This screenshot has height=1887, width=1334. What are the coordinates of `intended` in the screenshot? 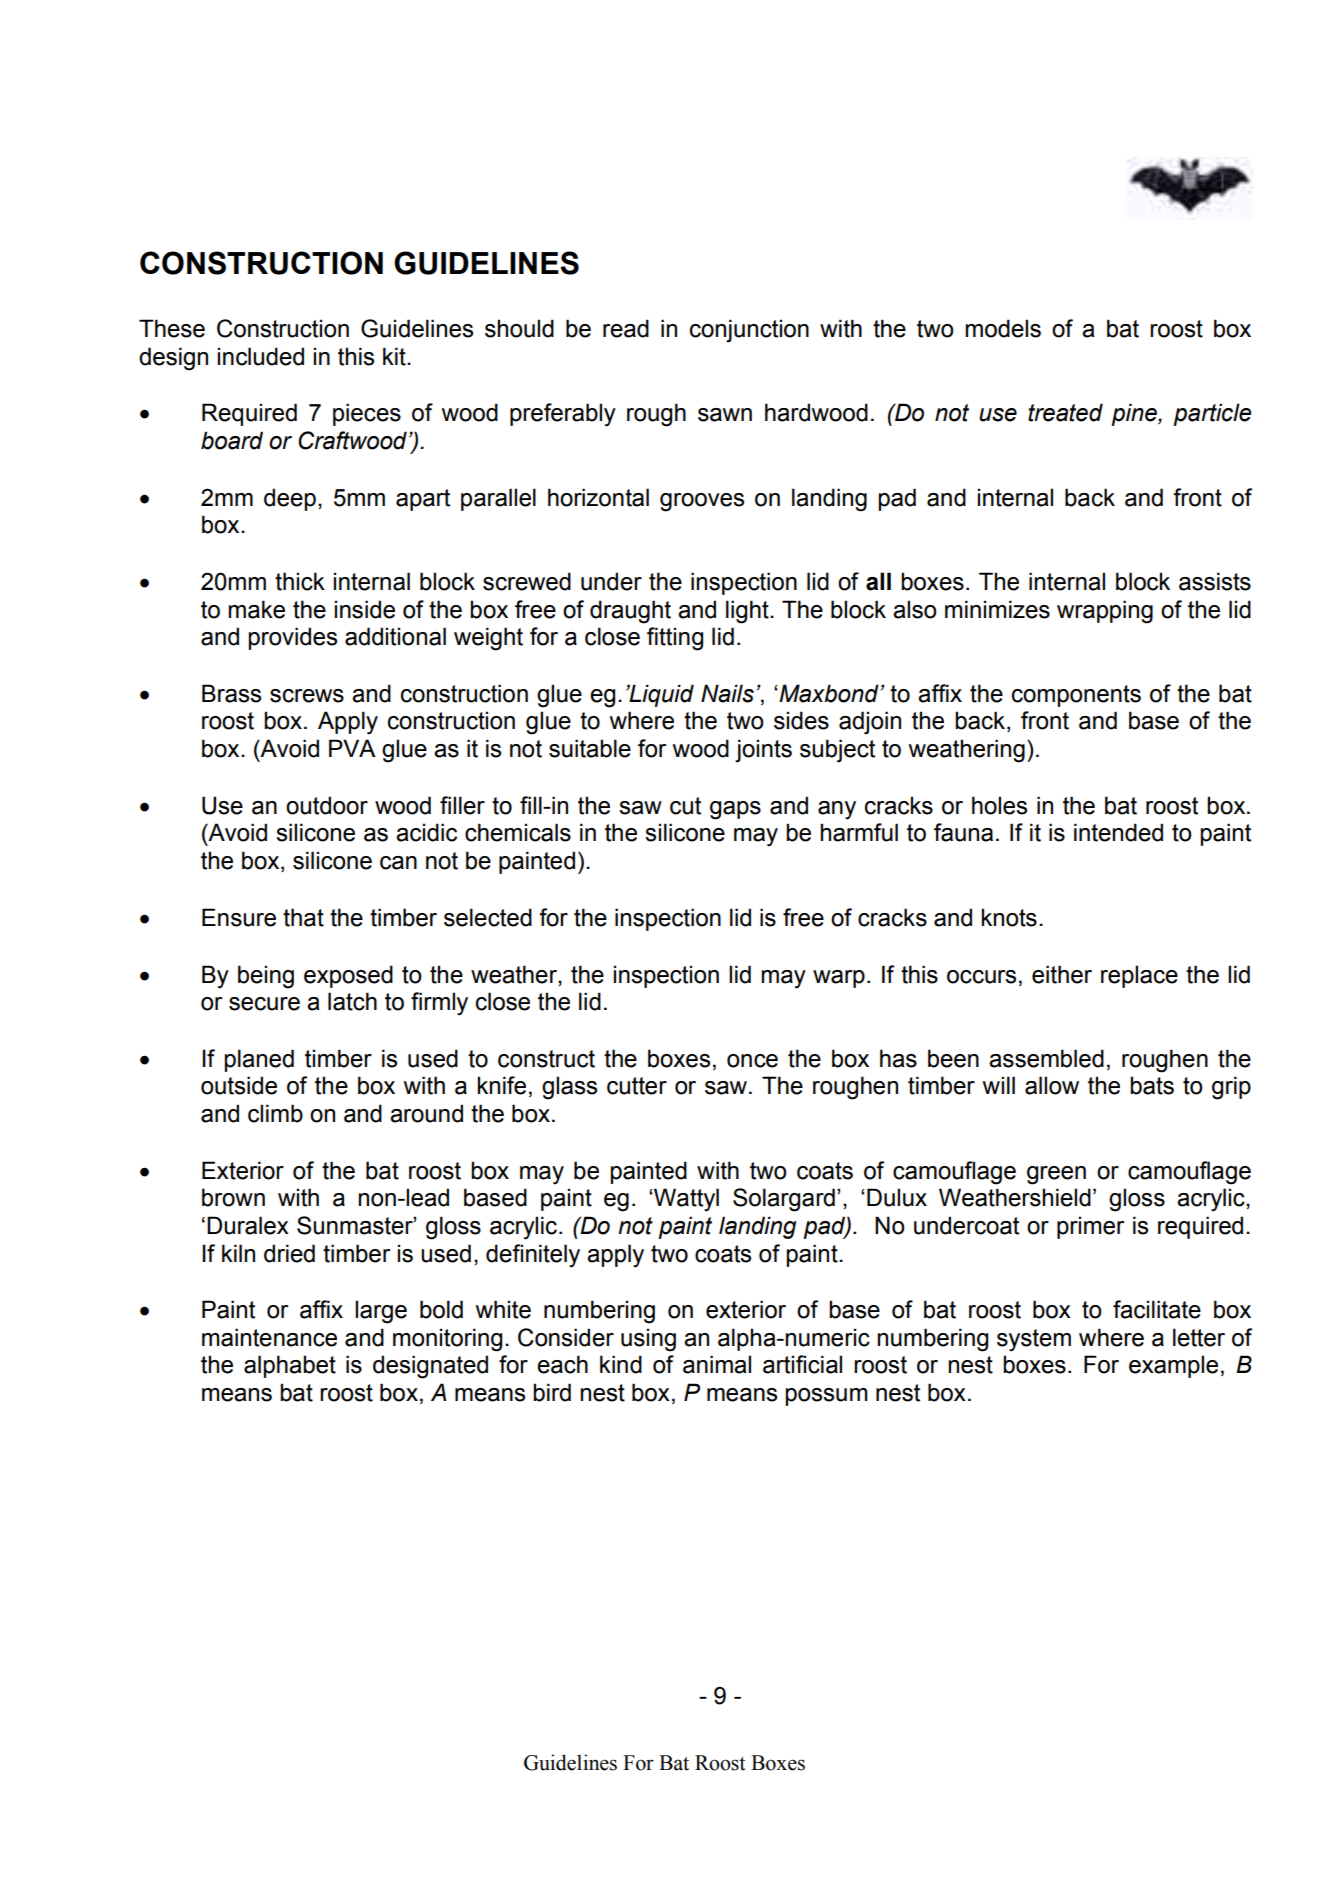 It's located at (1118, 832).
